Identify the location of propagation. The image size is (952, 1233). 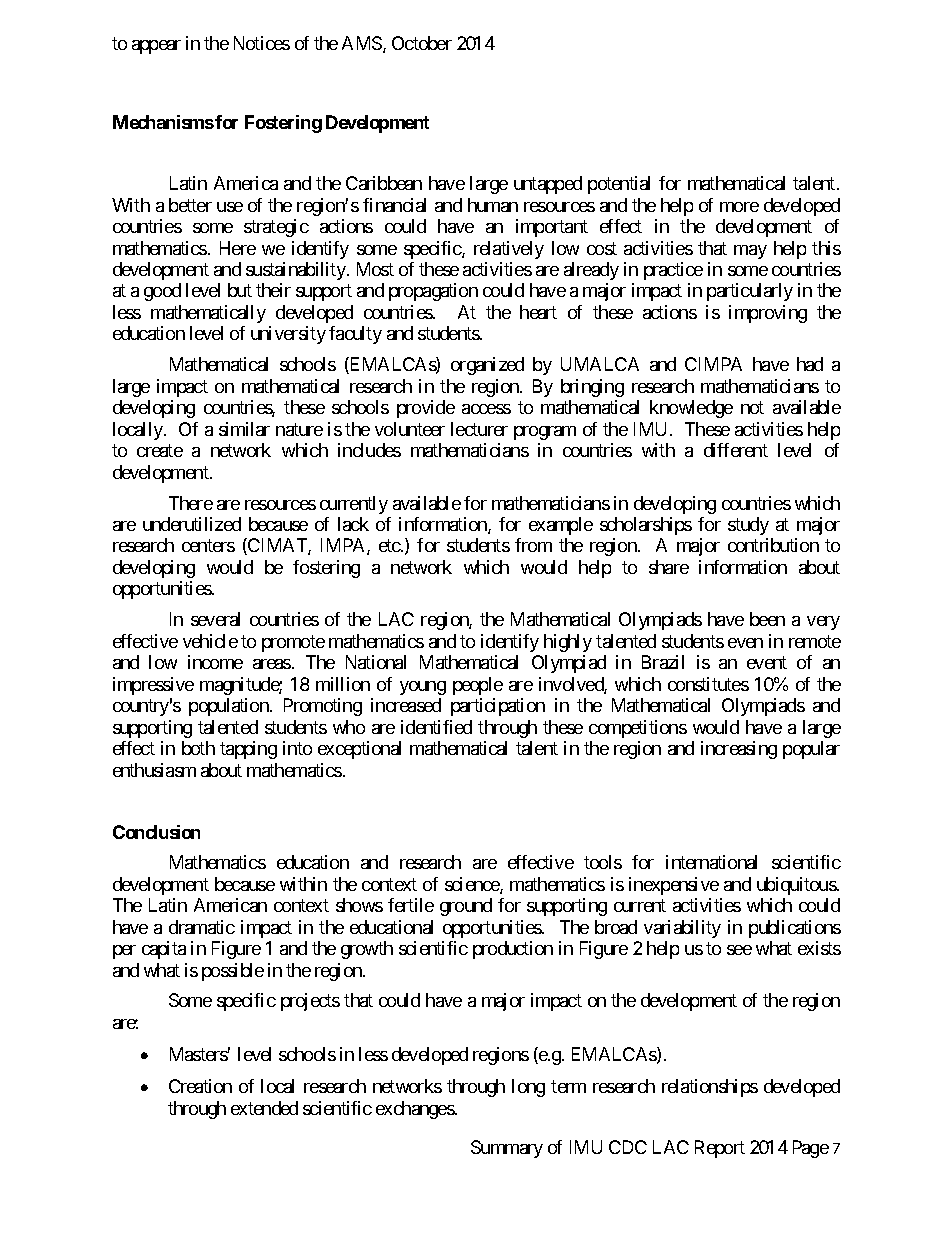
(433, 292).
